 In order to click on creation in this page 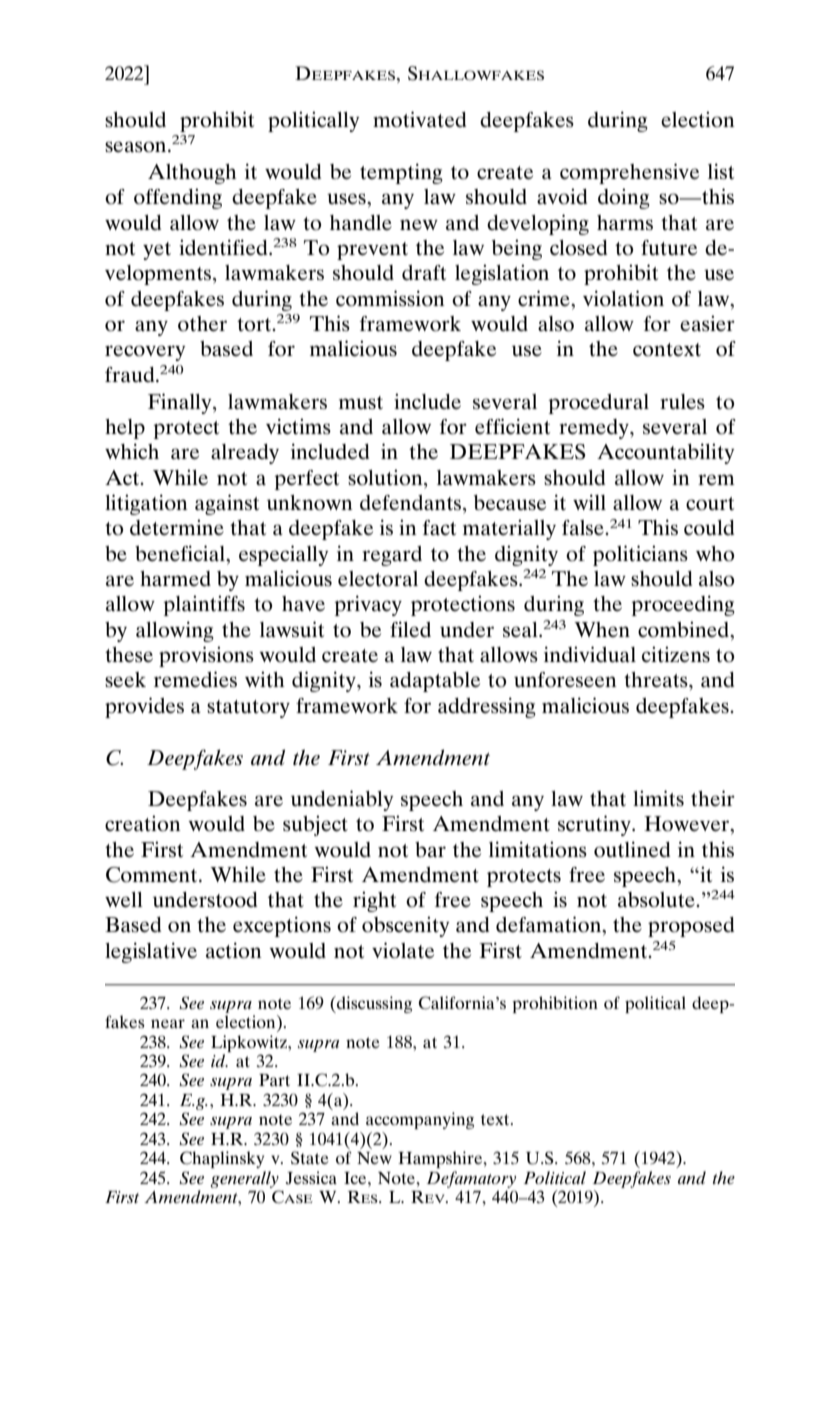, I will do `click(143, 823)`.
